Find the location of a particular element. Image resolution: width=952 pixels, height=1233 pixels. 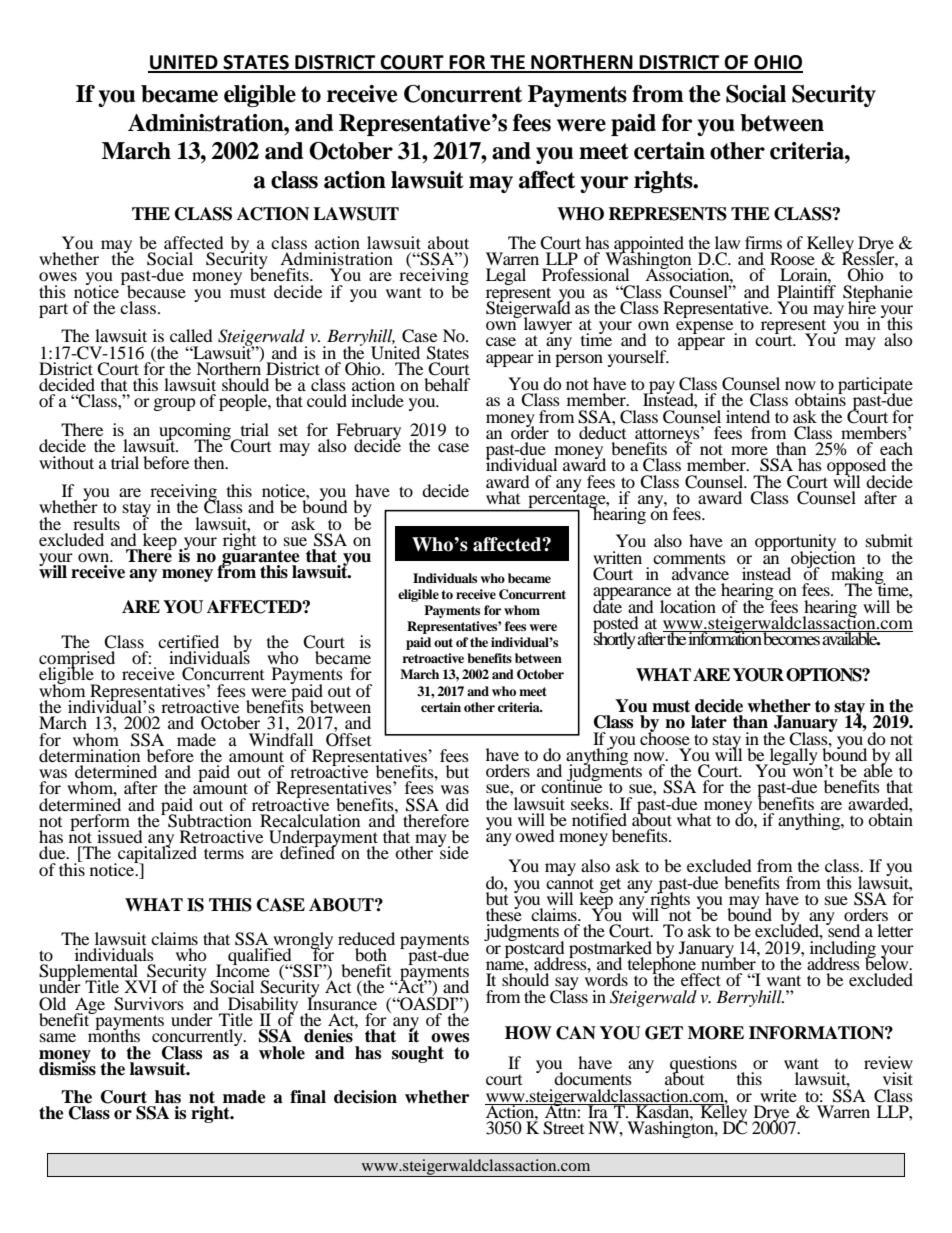

Roose is located at coordinates (792, 258).
